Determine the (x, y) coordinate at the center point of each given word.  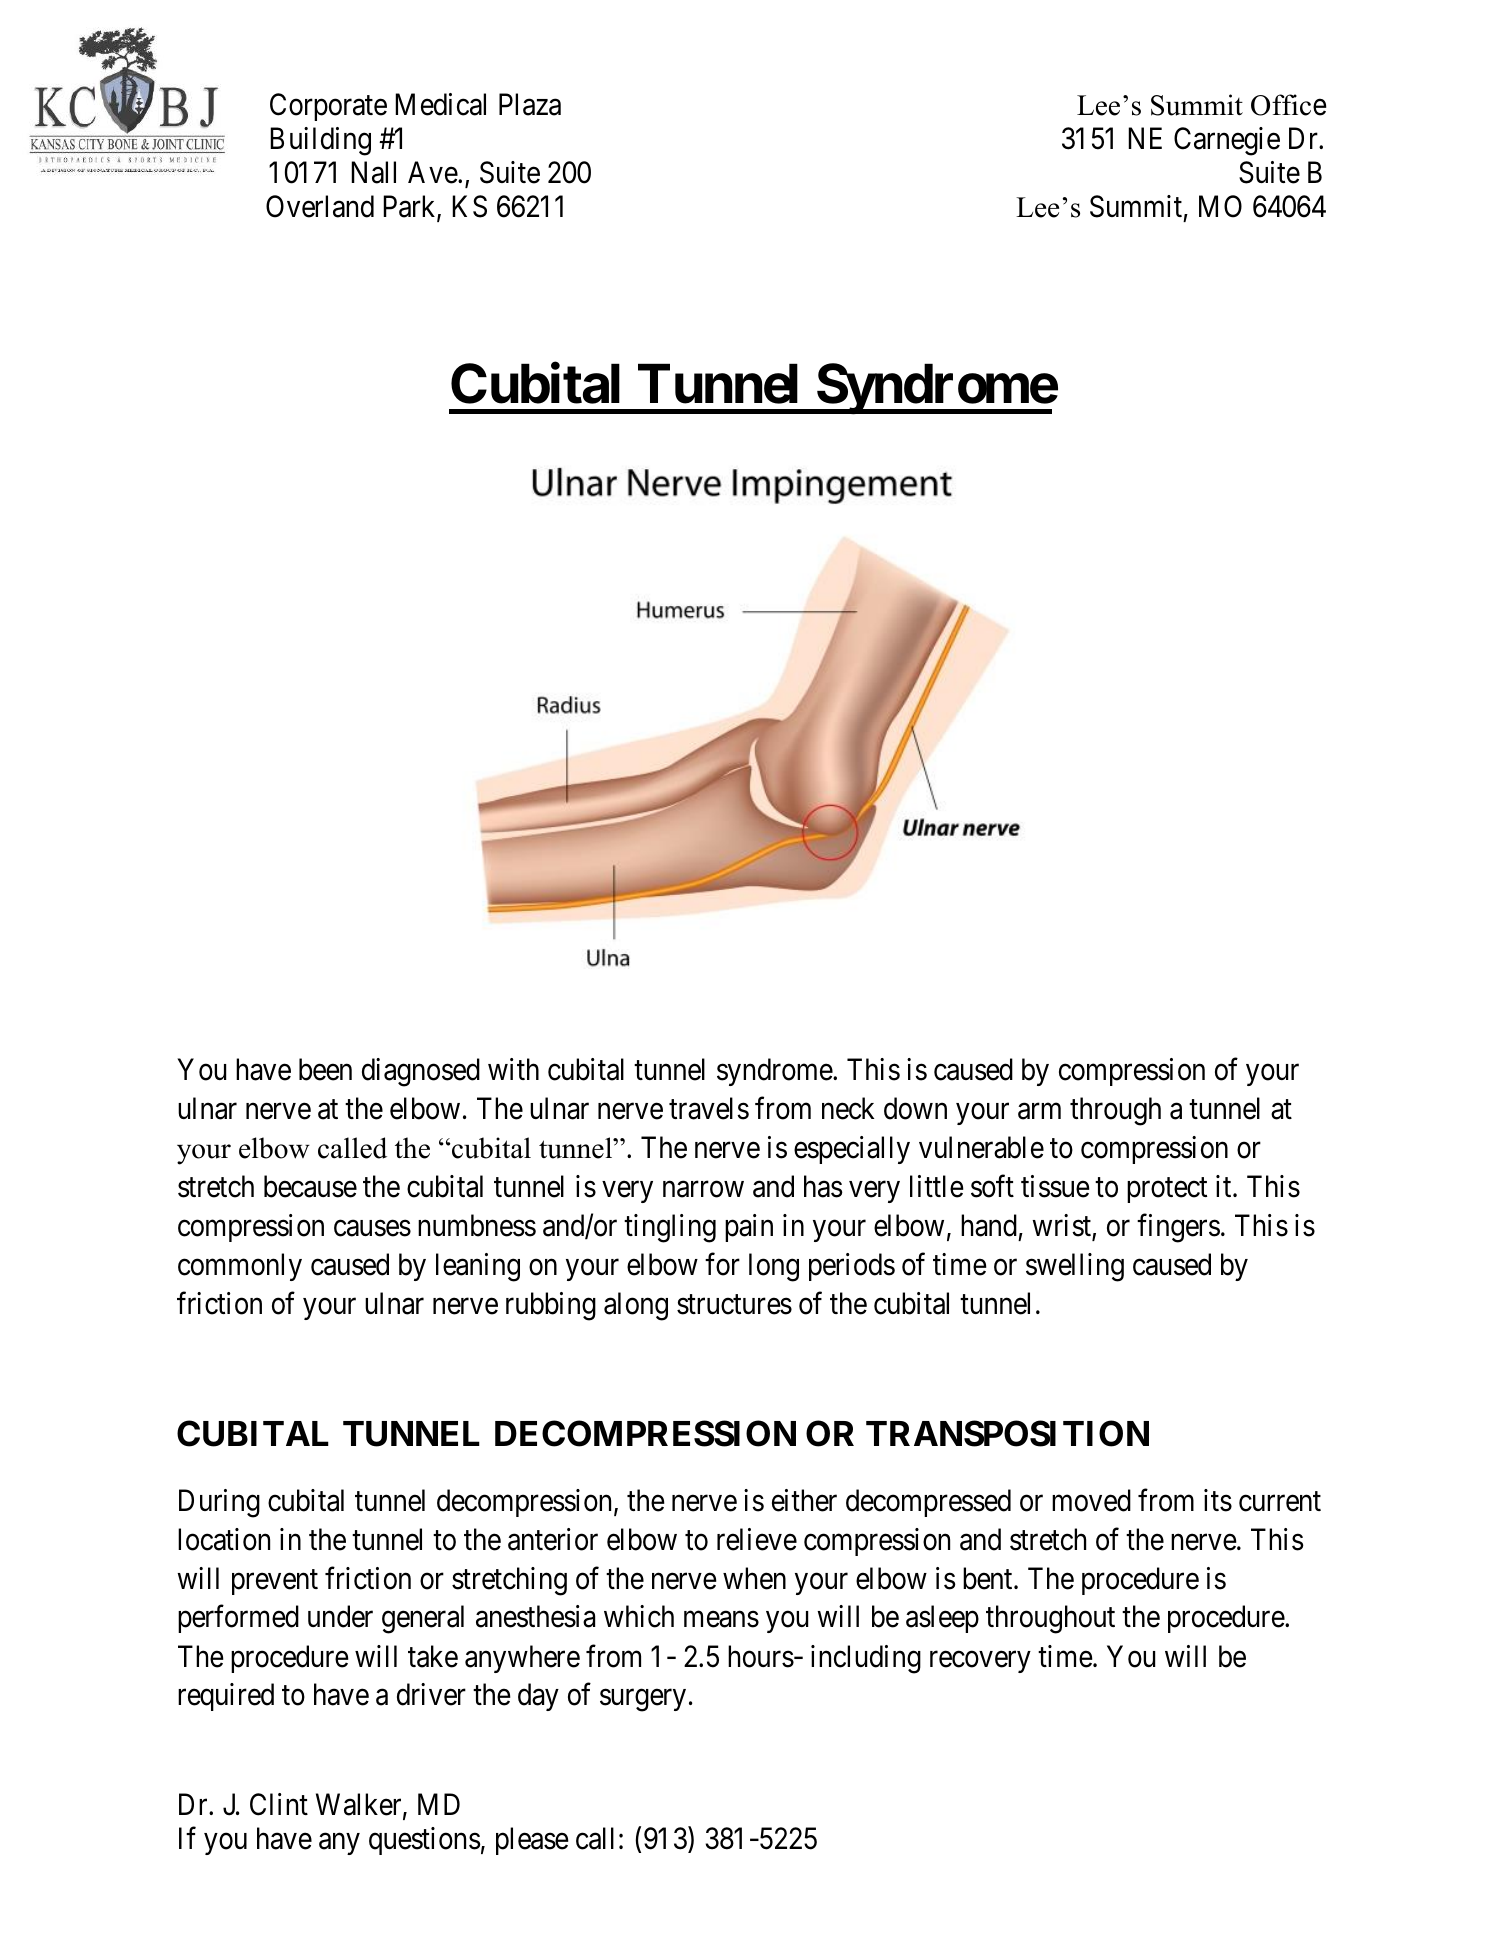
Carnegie (1227, 141)
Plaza (530, 104)
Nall (373, 172)
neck (848, 1108)
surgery (643, 1701)
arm (1039, 1111)
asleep (942, 1619)
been (325, 1069)
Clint (279, 1804)
